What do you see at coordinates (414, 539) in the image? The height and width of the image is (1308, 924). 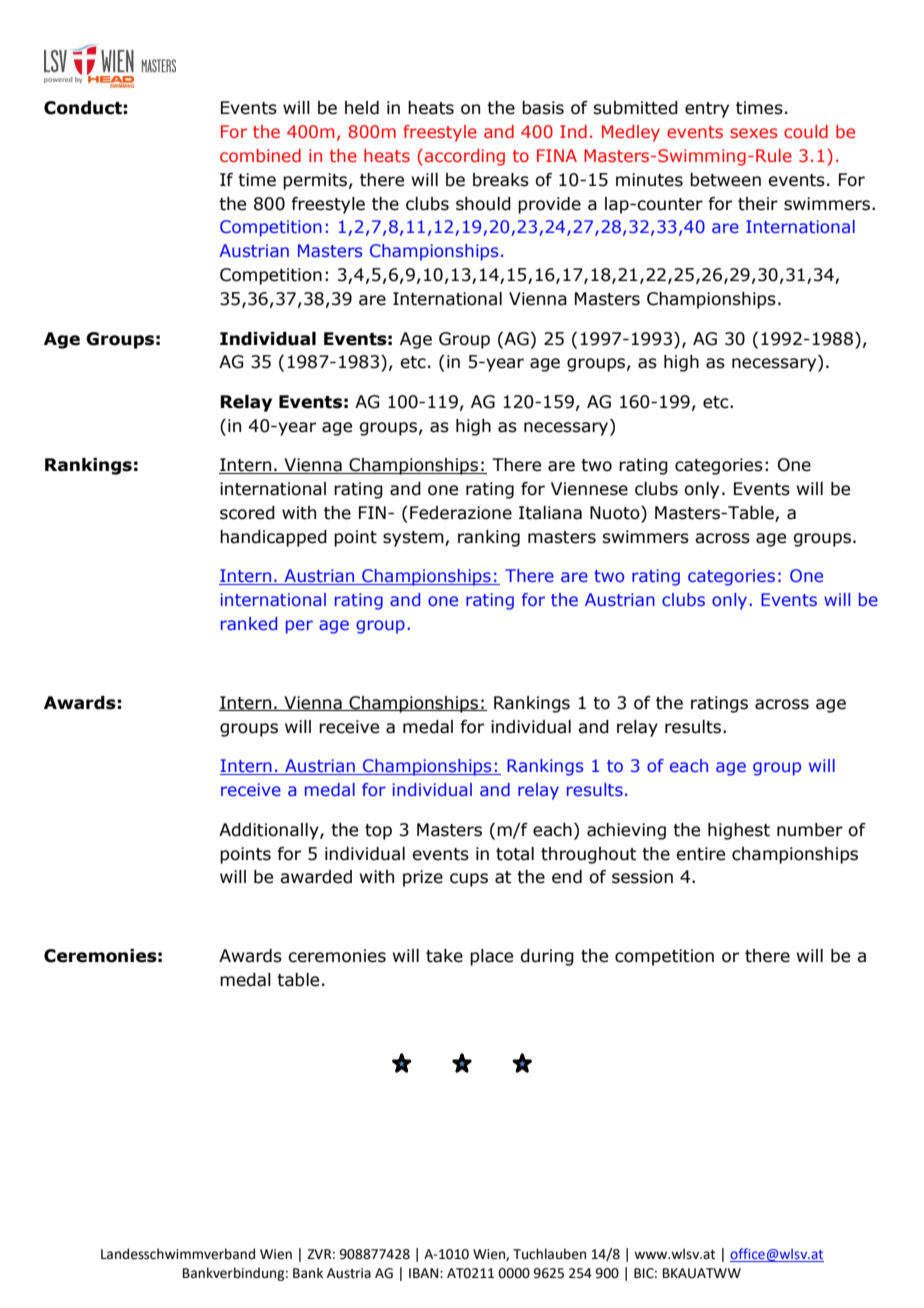 I see `system` at bounding box center [414, 539].
